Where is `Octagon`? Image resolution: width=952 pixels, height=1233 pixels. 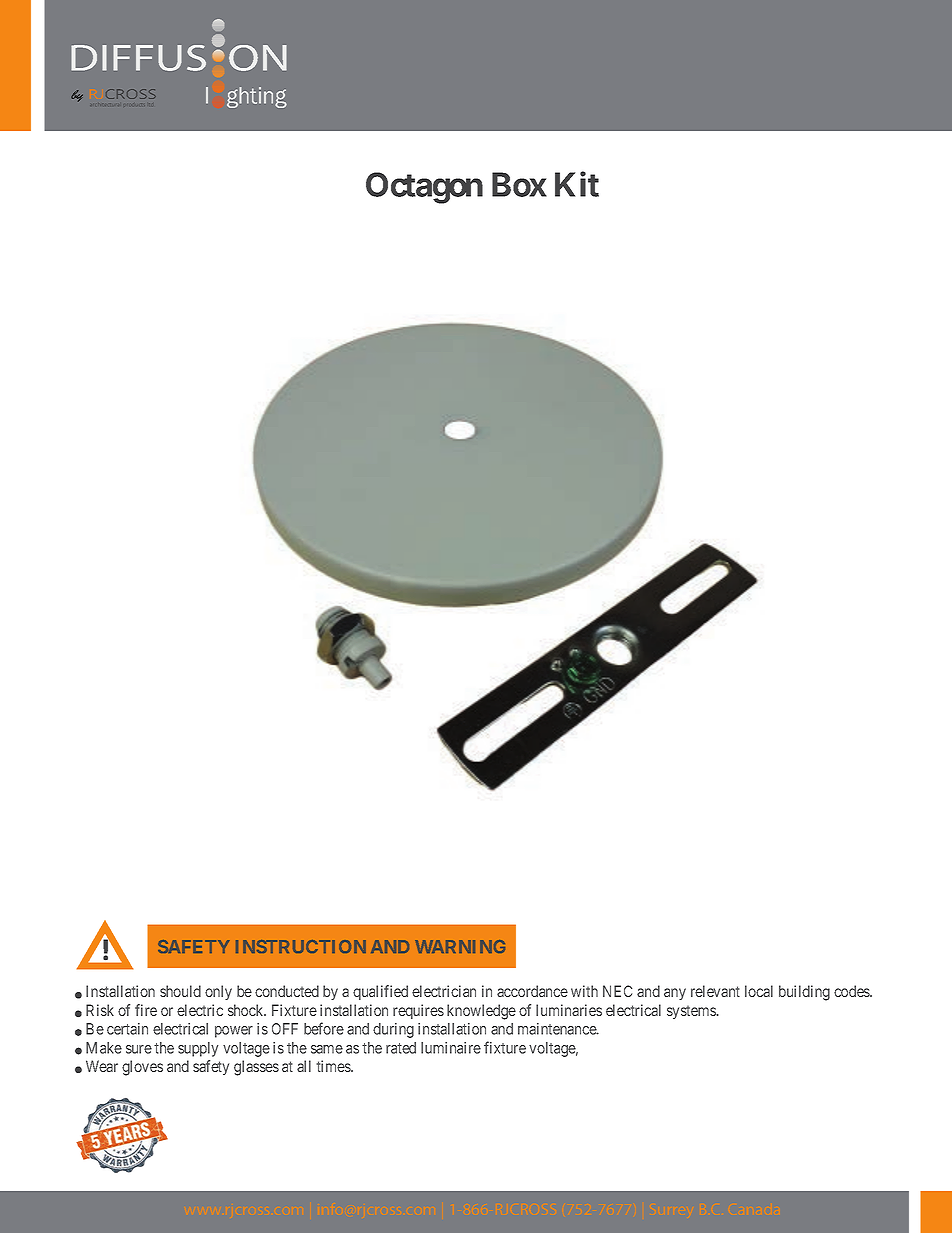 Octagon is located at coordinates (424, 188).
